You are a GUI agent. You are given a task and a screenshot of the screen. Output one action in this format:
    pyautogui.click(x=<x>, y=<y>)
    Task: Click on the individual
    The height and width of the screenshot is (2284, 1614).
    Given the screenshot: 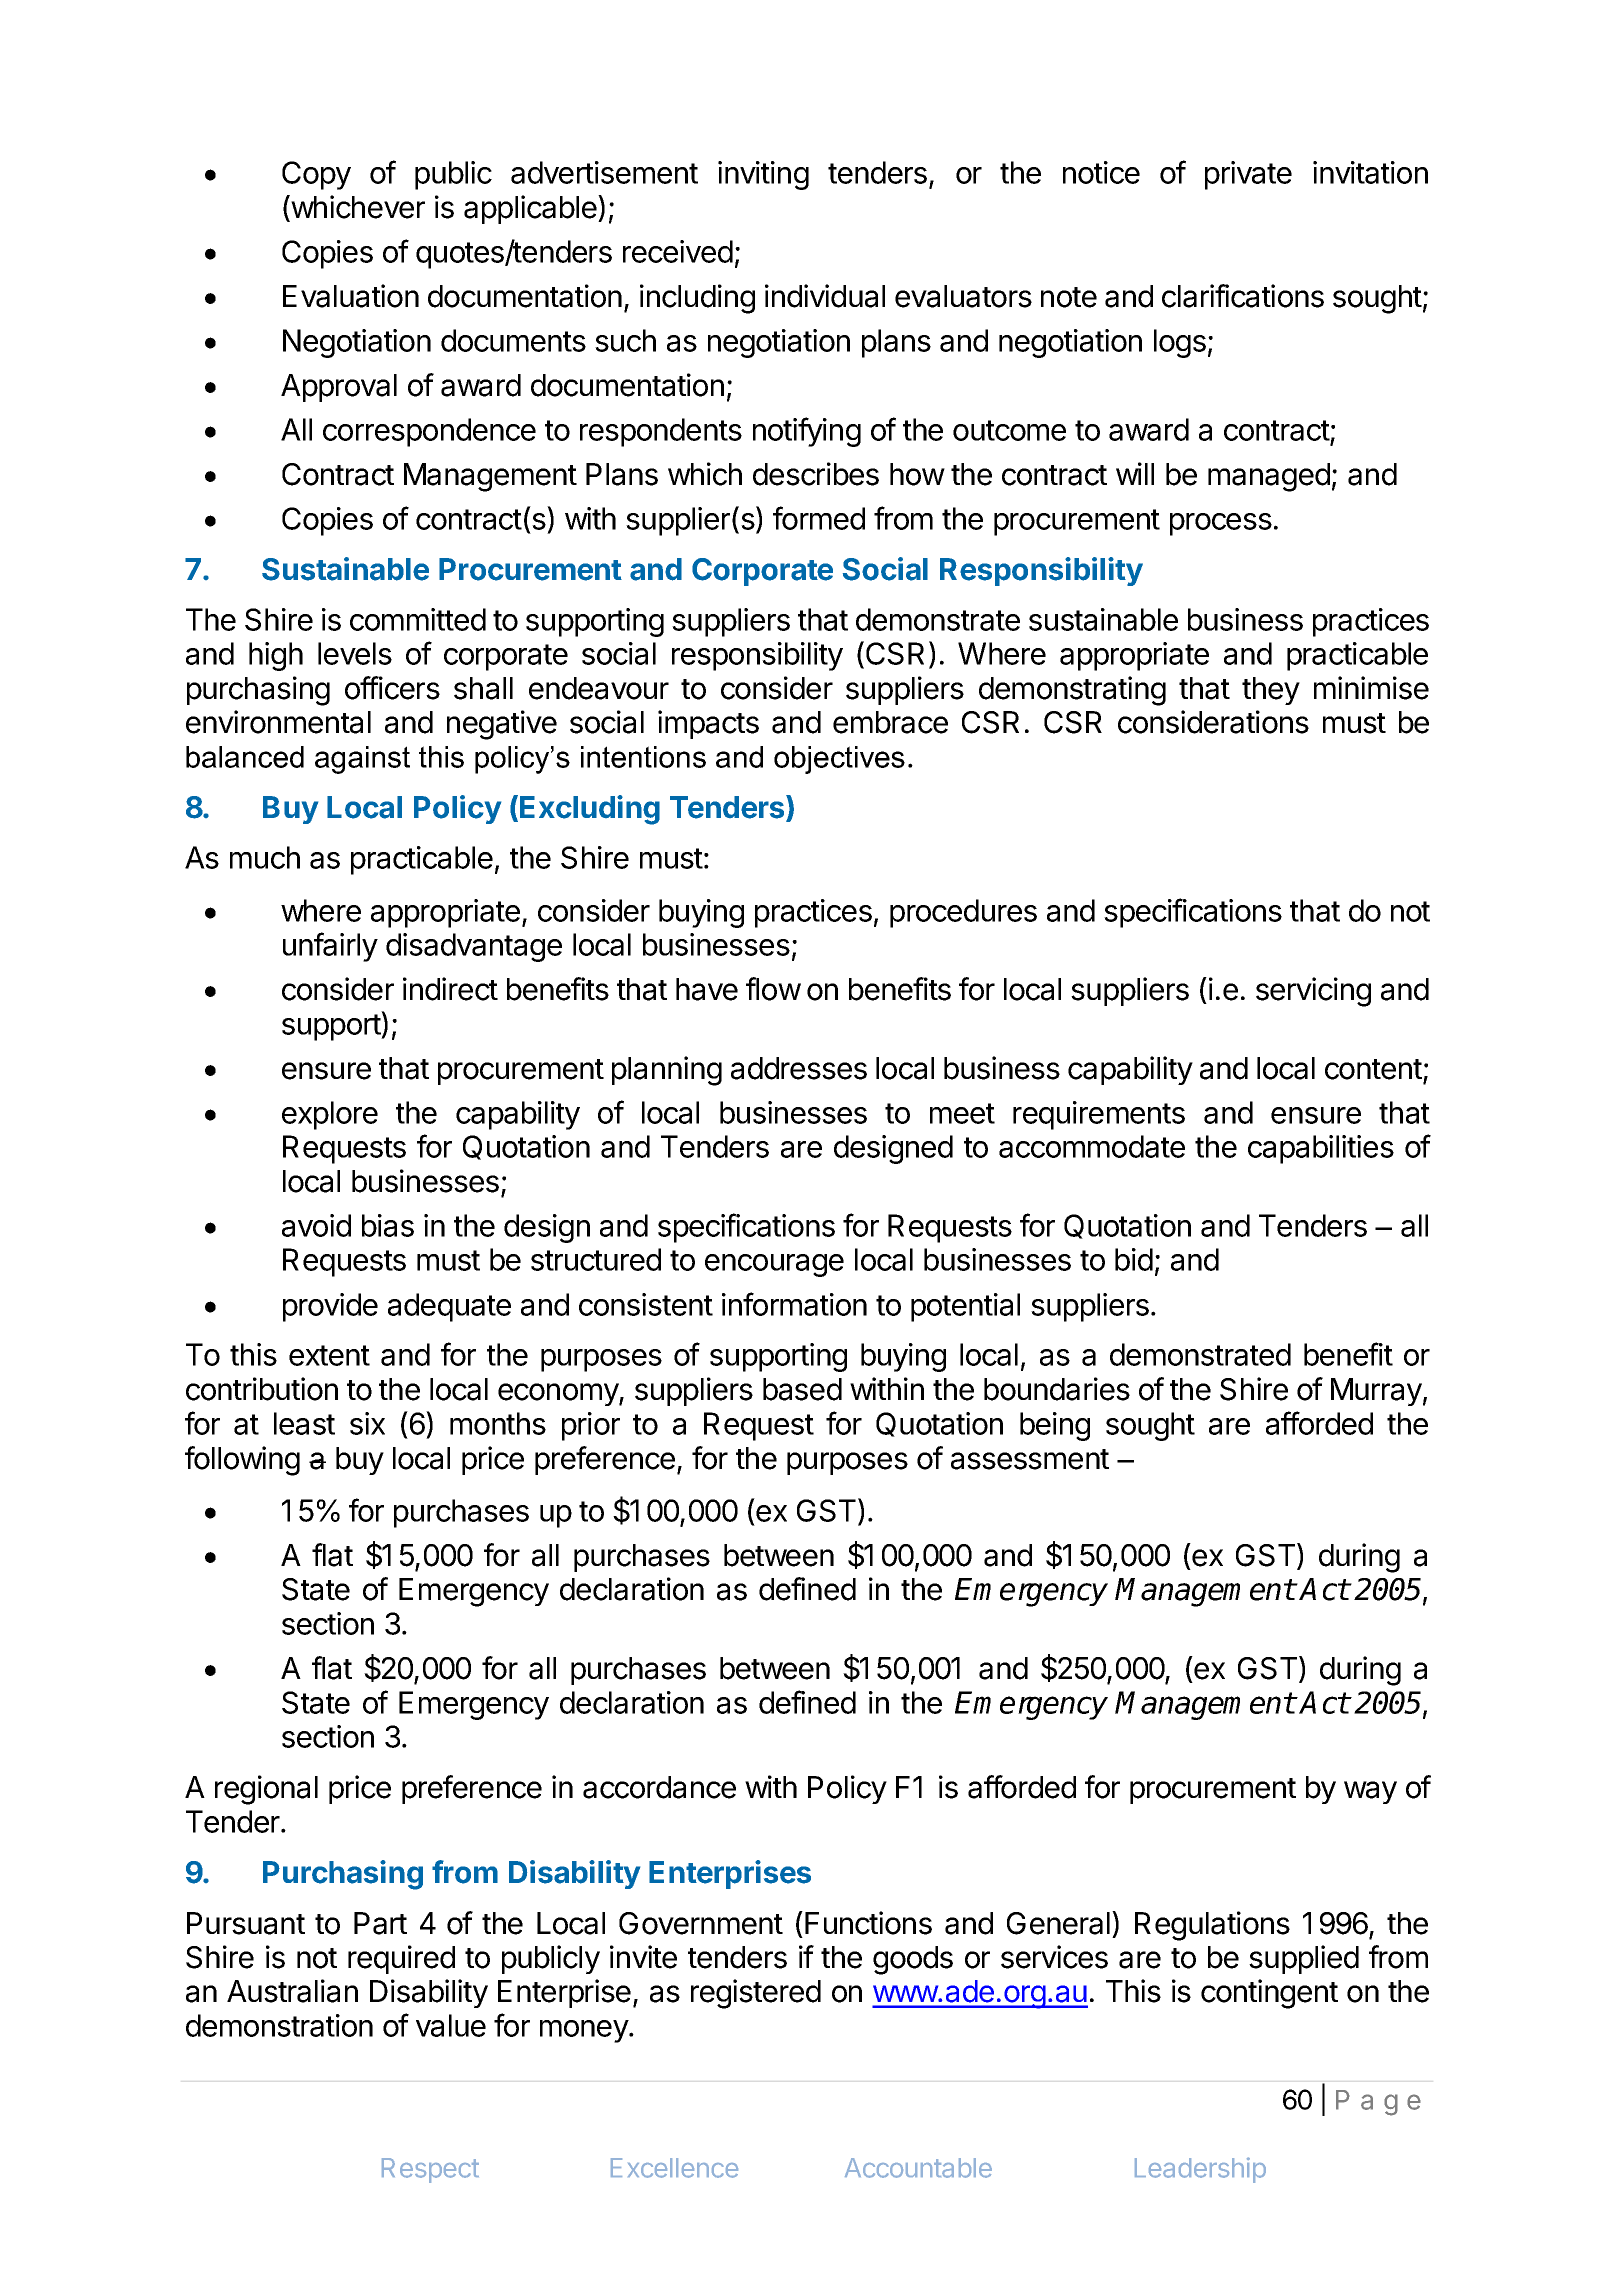 What is the action you would take?
    pyautogui.click(x=825, y=296)
